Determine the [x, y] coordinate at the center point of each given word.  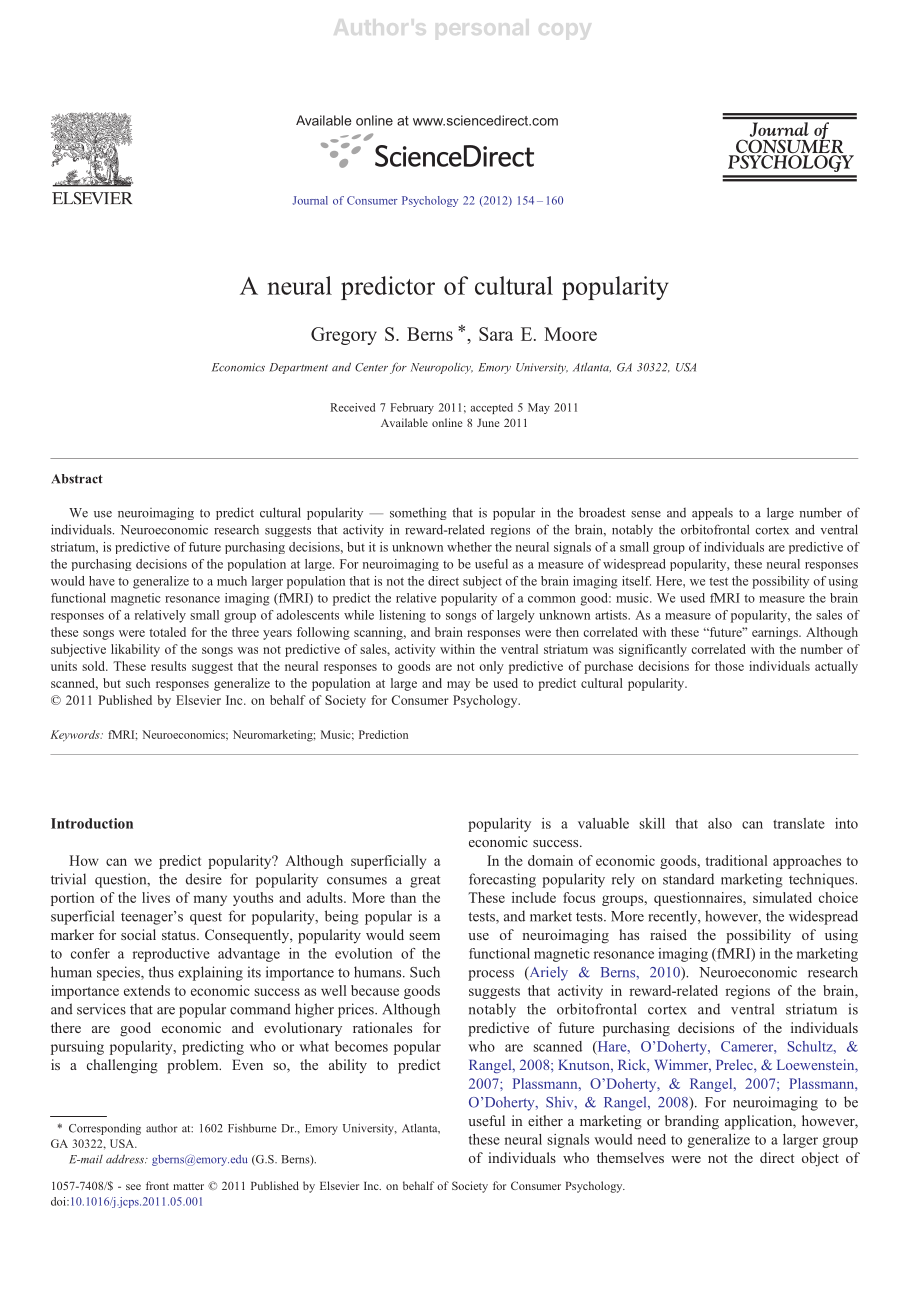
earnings [776, 633]
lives [156, 897]
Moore [570, 334]
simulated [782, 897]
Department [298, 368]
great [425, 881]
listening [402, 616]
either [545, 1120]
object [820, 1159]
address [126, 1159]
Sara [496, 334]
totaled [167, 632]
